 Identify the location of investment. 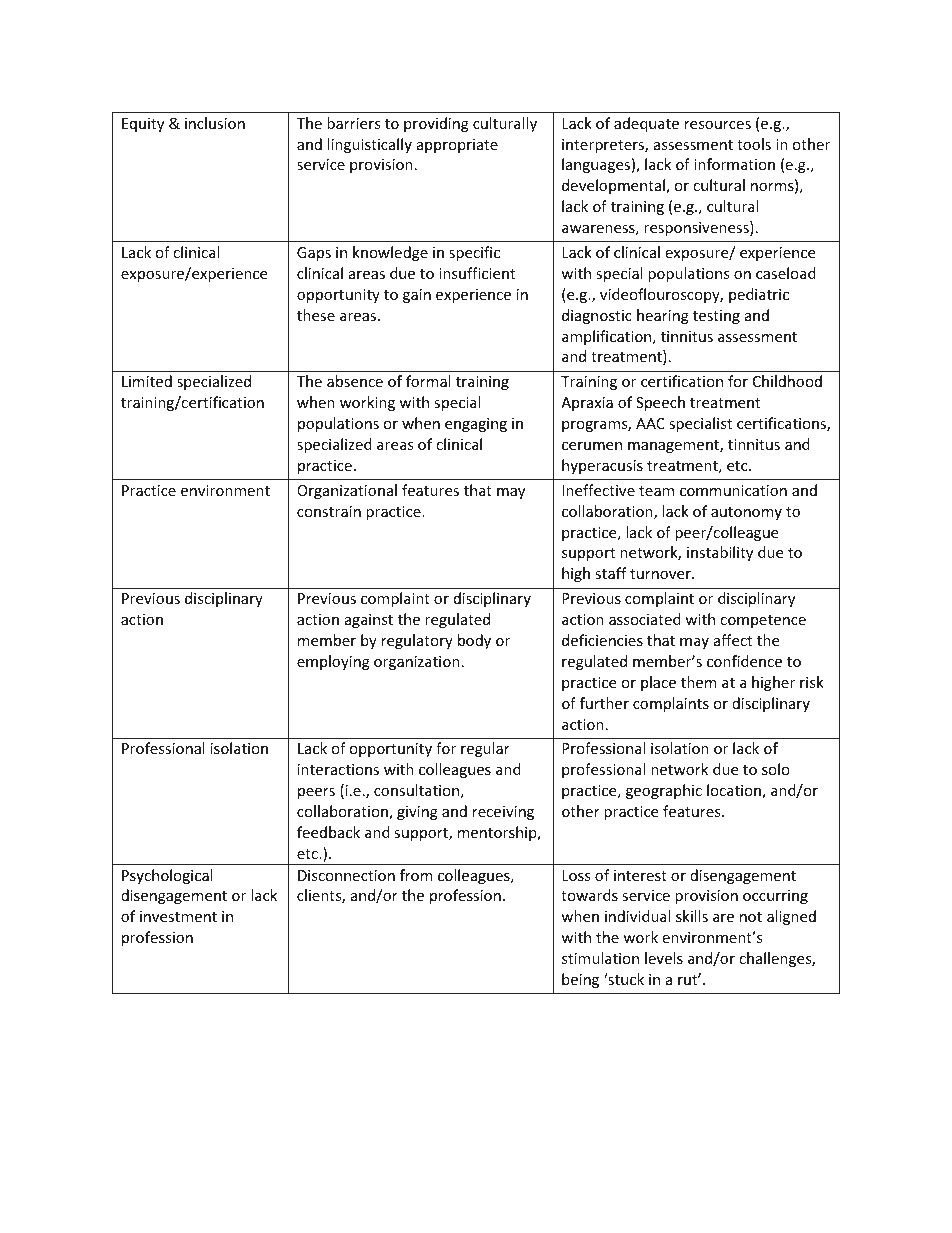
(178, 916).
